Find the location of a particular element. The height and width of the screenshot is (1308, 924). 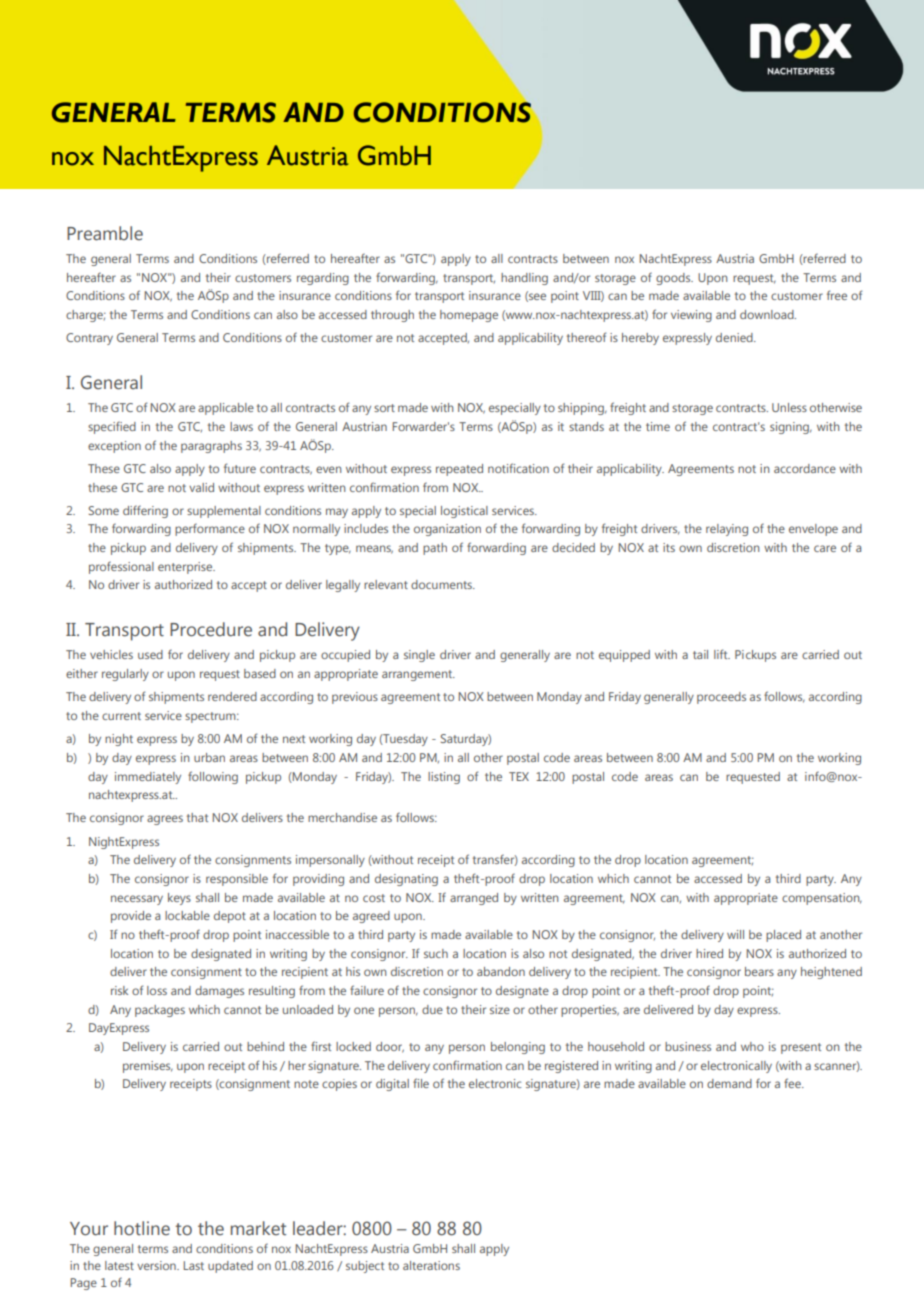

handling is located at coordinates (524, 279).
